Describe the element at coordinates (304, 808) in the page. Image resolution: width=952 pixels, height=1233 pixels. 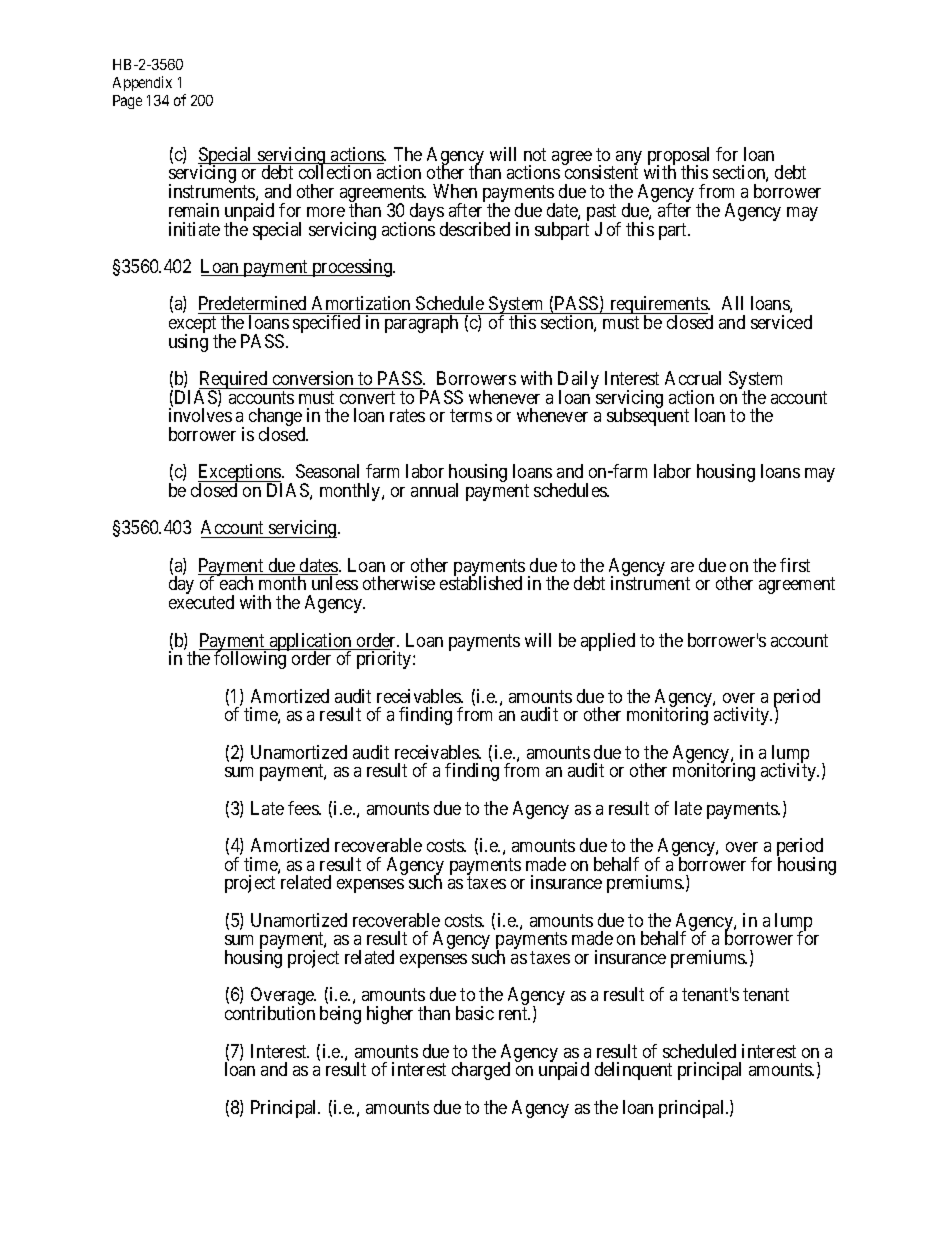
I see `fees` at that location.
